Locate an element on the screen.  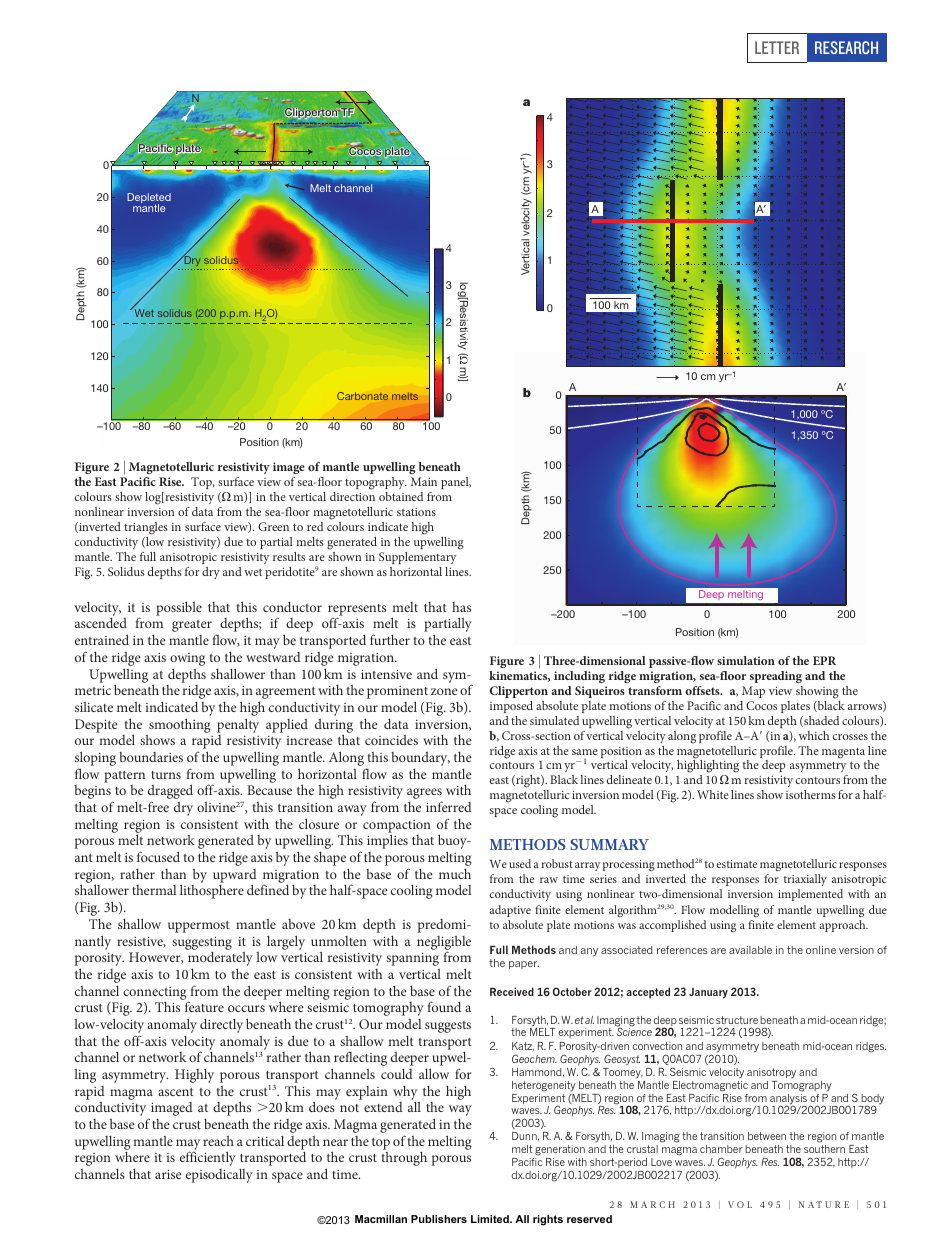
has is located at coordinates (461, 607).
